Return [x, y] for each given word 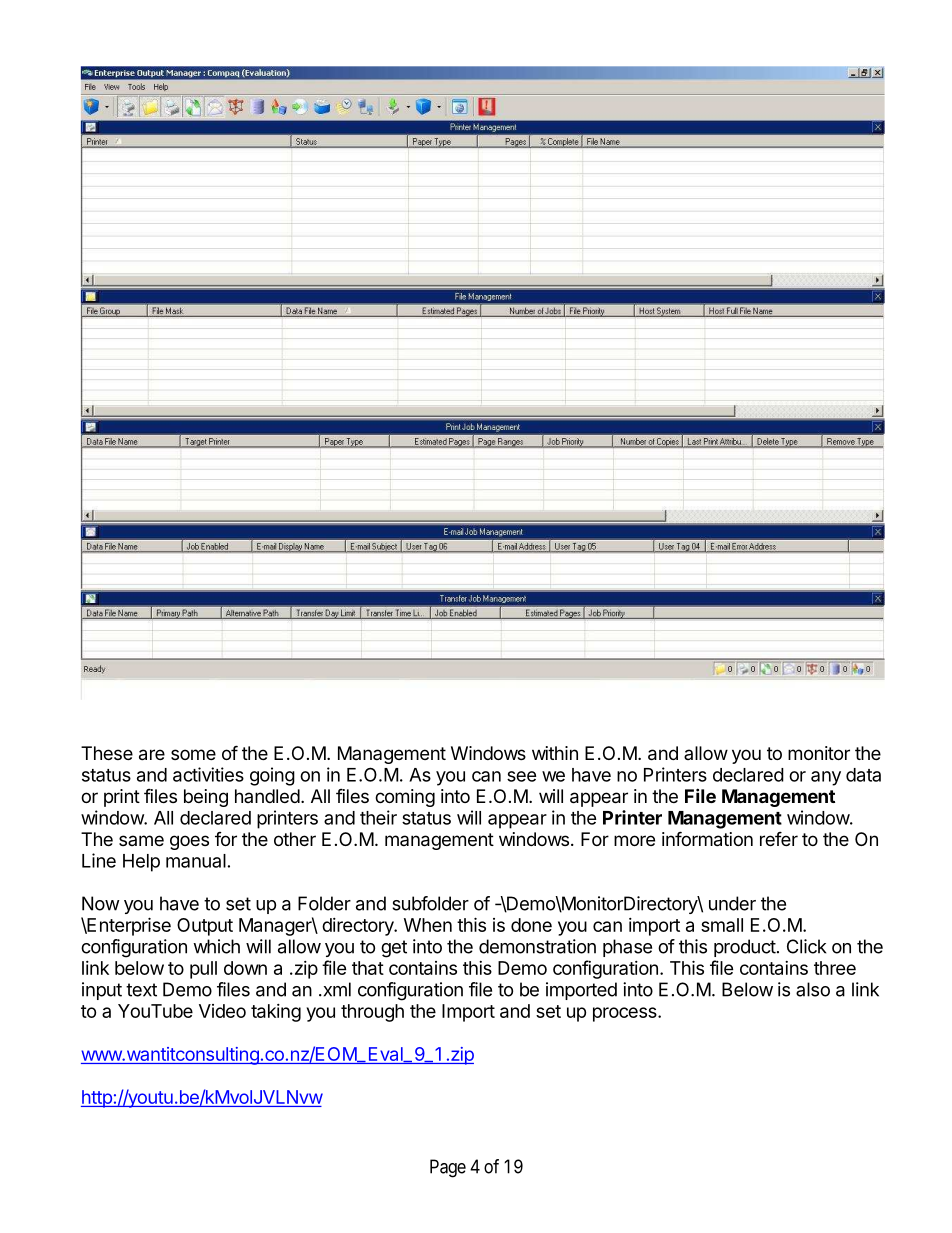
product [745, 948]
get [394, 949]
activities [208, 774]
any [826, 778]
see [521, 776]
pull [203, 970]
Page [448, 1168]
